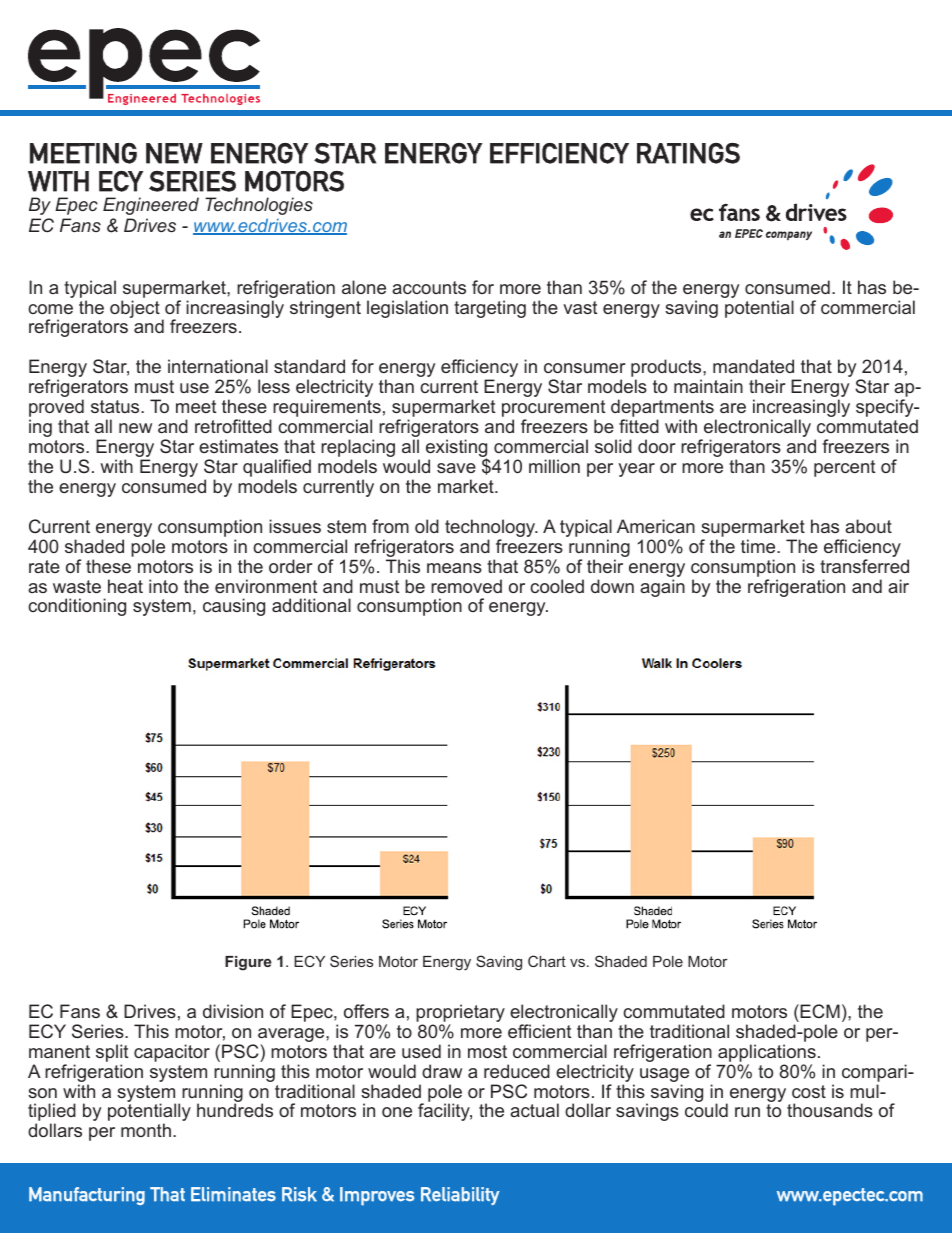 The image size is (952, 1233). Describe the element at coordinates (898, 586) in the document. I see `air` at that location.
